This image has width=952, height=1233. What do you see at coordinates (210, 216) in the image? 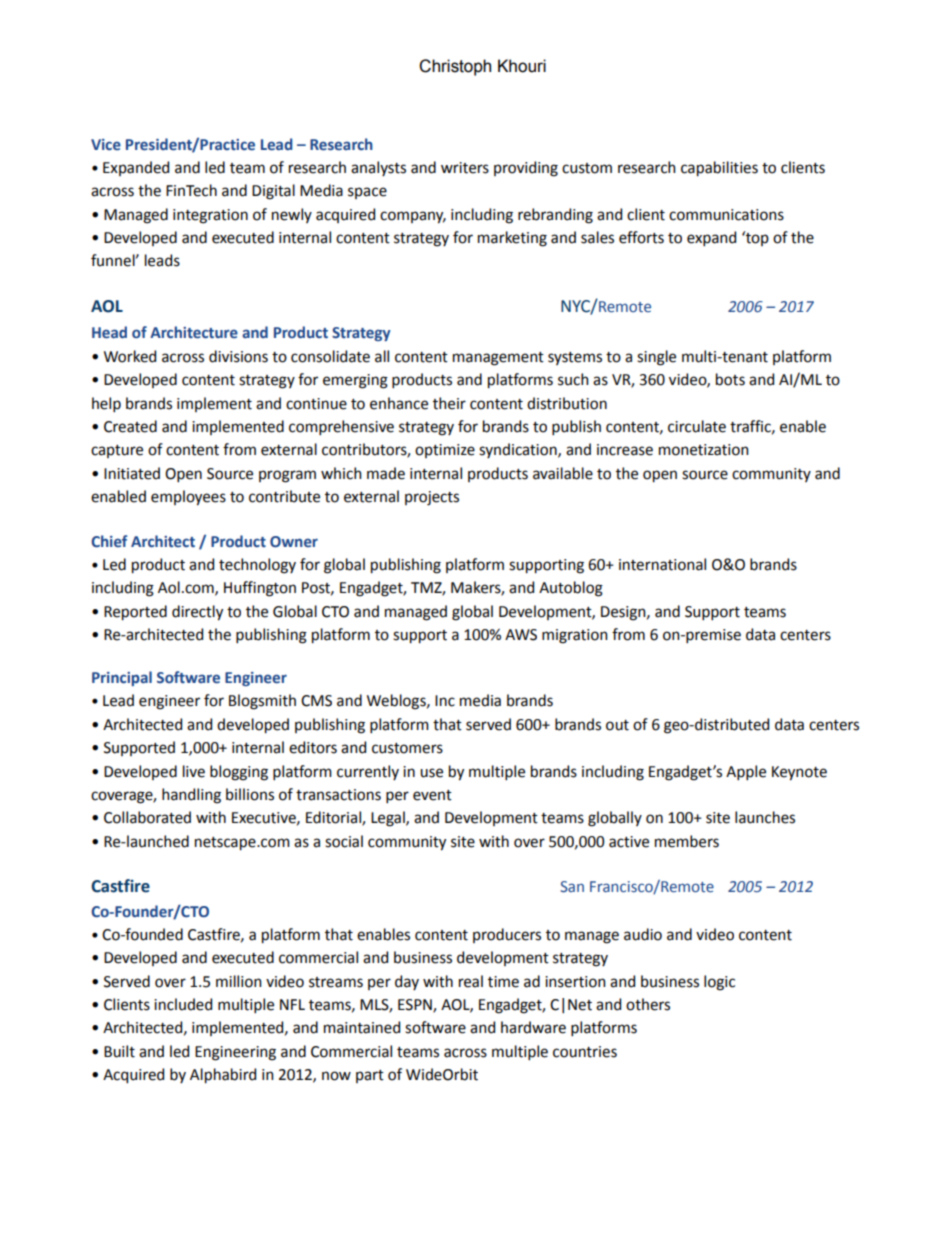
I see `integration` at bounding box center [210, 216].
